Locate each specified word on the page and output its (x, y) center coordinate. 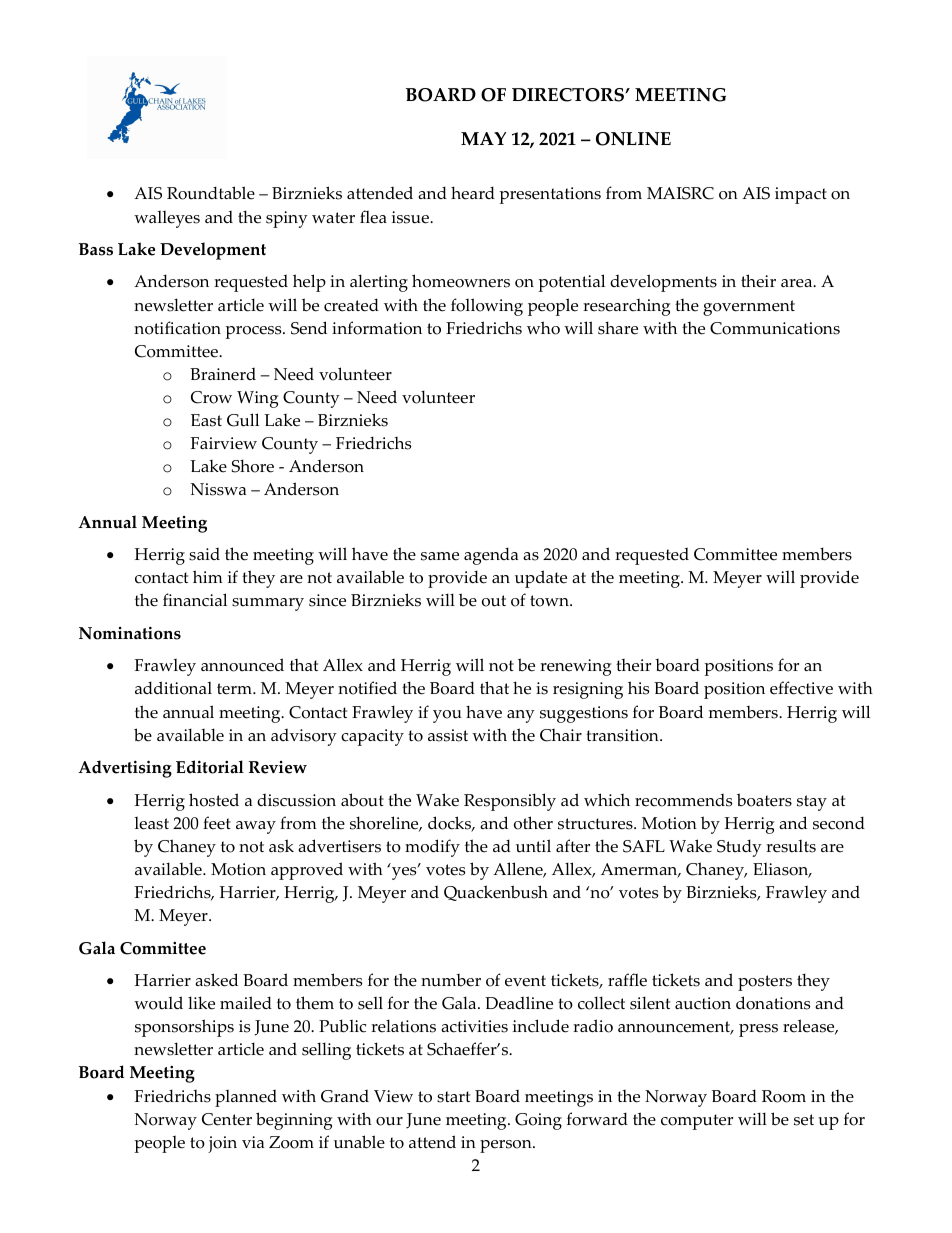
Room (784, 1096)
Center (227, 1119)
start (453, 1097)
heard (473, 193)
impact (801, 195)
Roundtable (211, 193)
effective (801, 688)
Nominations (130, 633)
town (550, 601)
